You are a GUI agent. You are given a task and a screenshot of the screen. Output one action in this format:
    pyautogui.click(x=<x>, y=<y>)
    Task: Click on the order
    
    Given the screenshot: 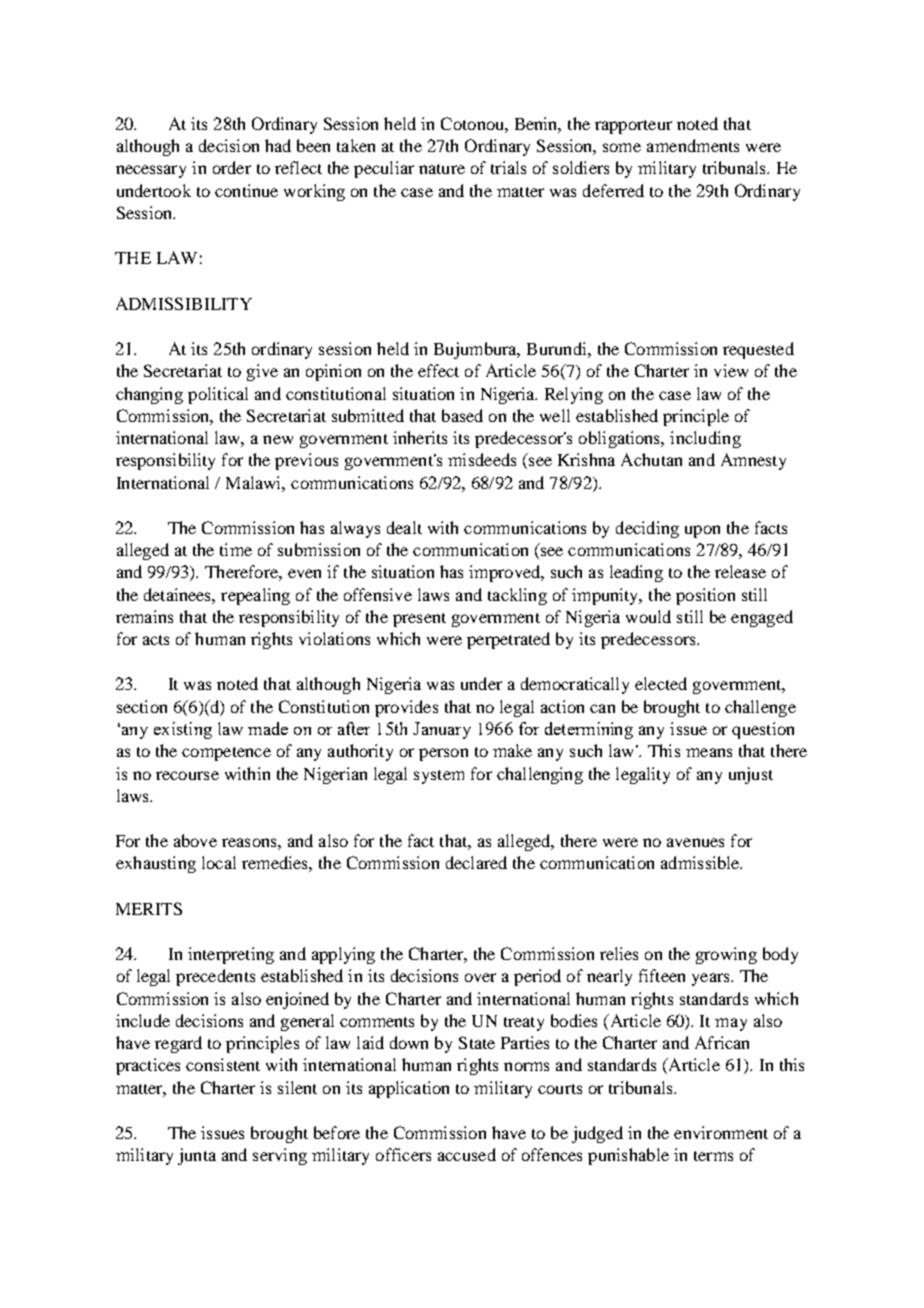 What is the action you would take?
    pyautogui.click(x=232, y=167)
